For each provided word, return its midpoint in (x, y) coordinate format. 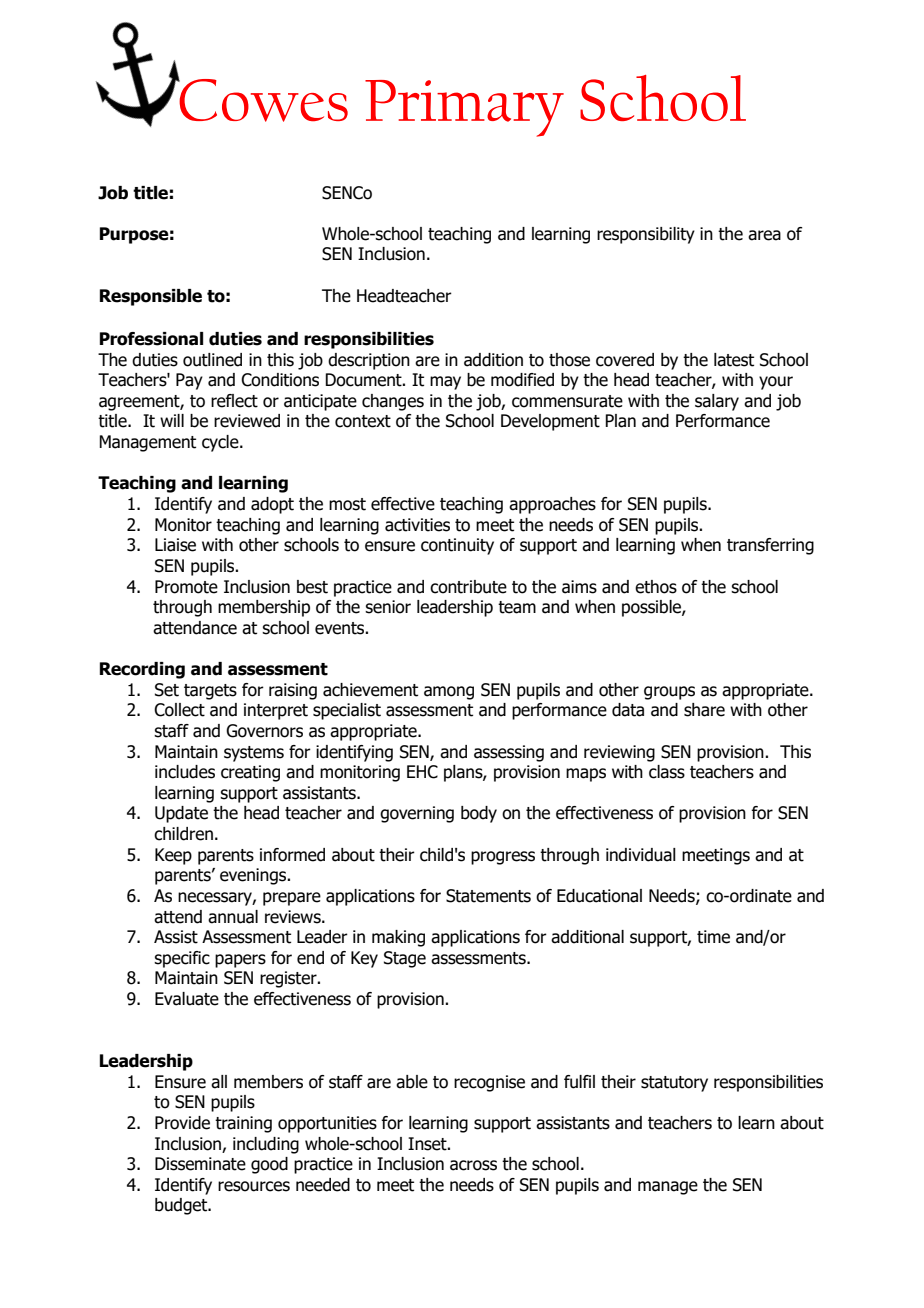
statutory (674, 1084)
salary (717, 402)
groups (669, 693)
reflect (234, 401)
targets (210, 692)
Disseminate (200, 1164)
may (445, 383)
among (449, 693)
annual (233, 917)
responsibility (646, 235)
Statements (488, 896)
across (473, 1165)
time (713, 937)
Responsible (151, 297)
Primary (464, 108)
